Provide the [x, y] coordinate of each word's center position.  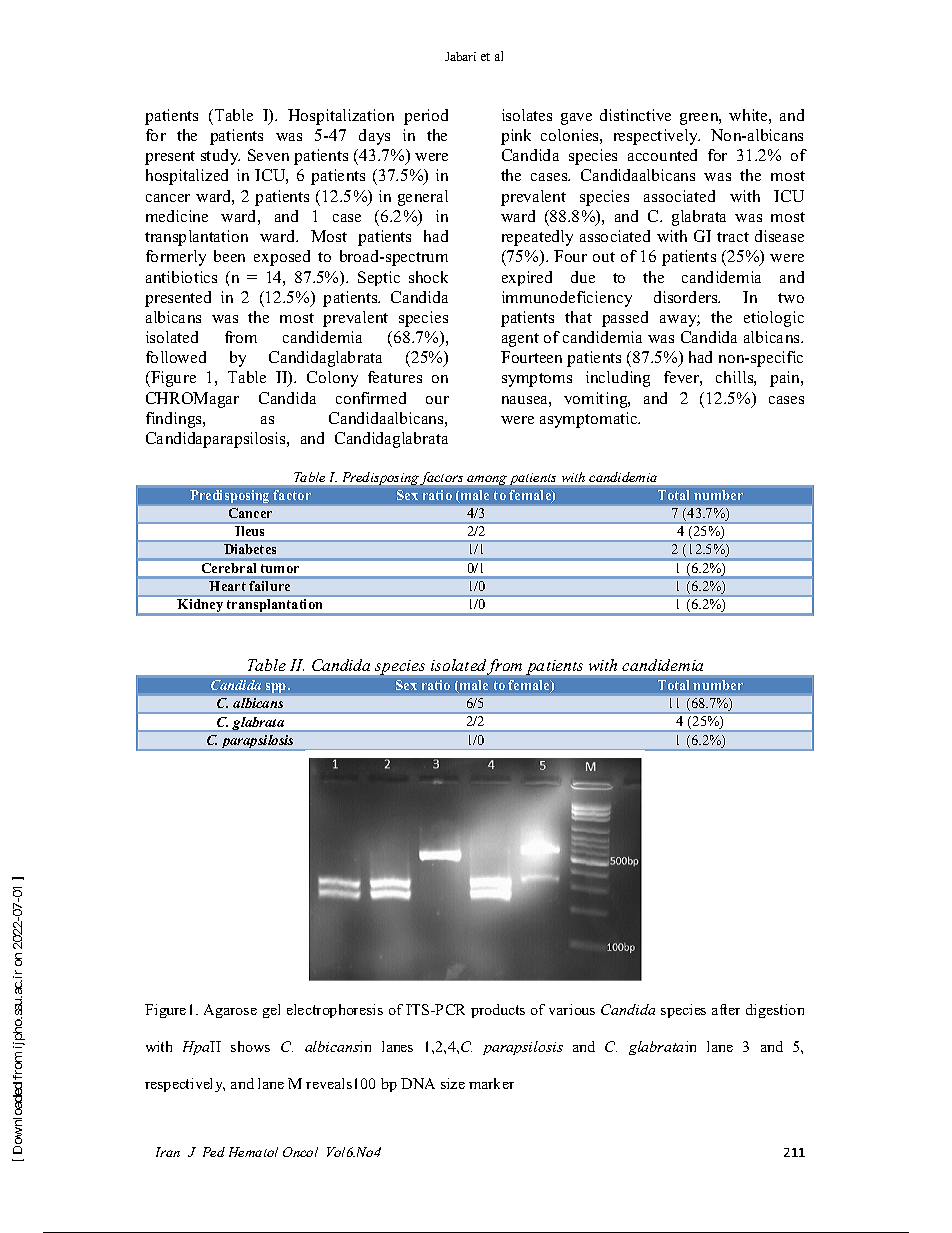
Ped [214, 1152]
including [618, 379]
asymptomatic [590, 420]
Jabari [460, 56]
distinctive [635, 115]
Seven [268, 155]
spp [277, 688]
